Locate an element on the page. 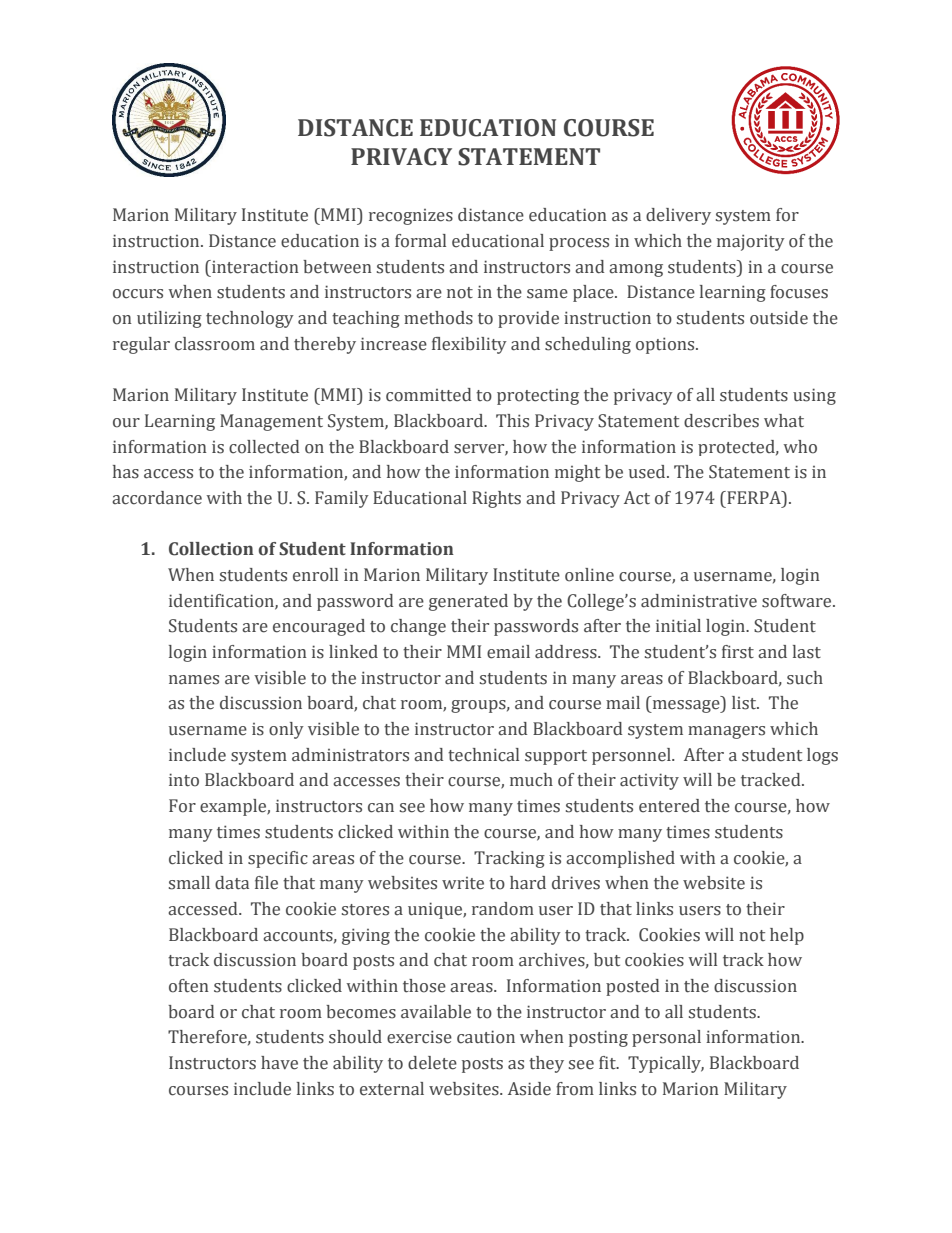  write is located at coordinates (463, 883).
